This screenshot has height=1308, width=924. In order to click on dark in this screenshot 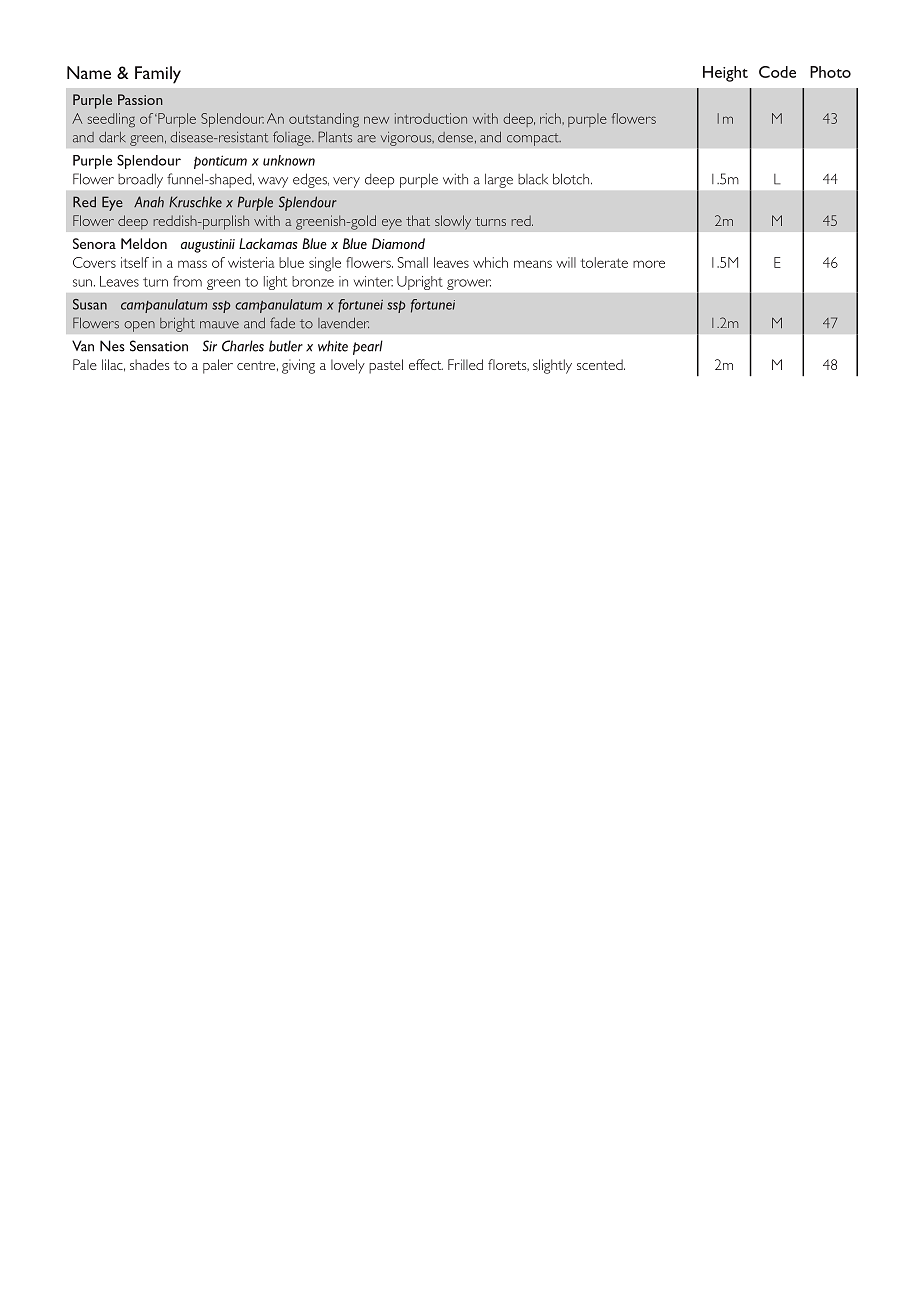, I will do `click(112, 137)`.
